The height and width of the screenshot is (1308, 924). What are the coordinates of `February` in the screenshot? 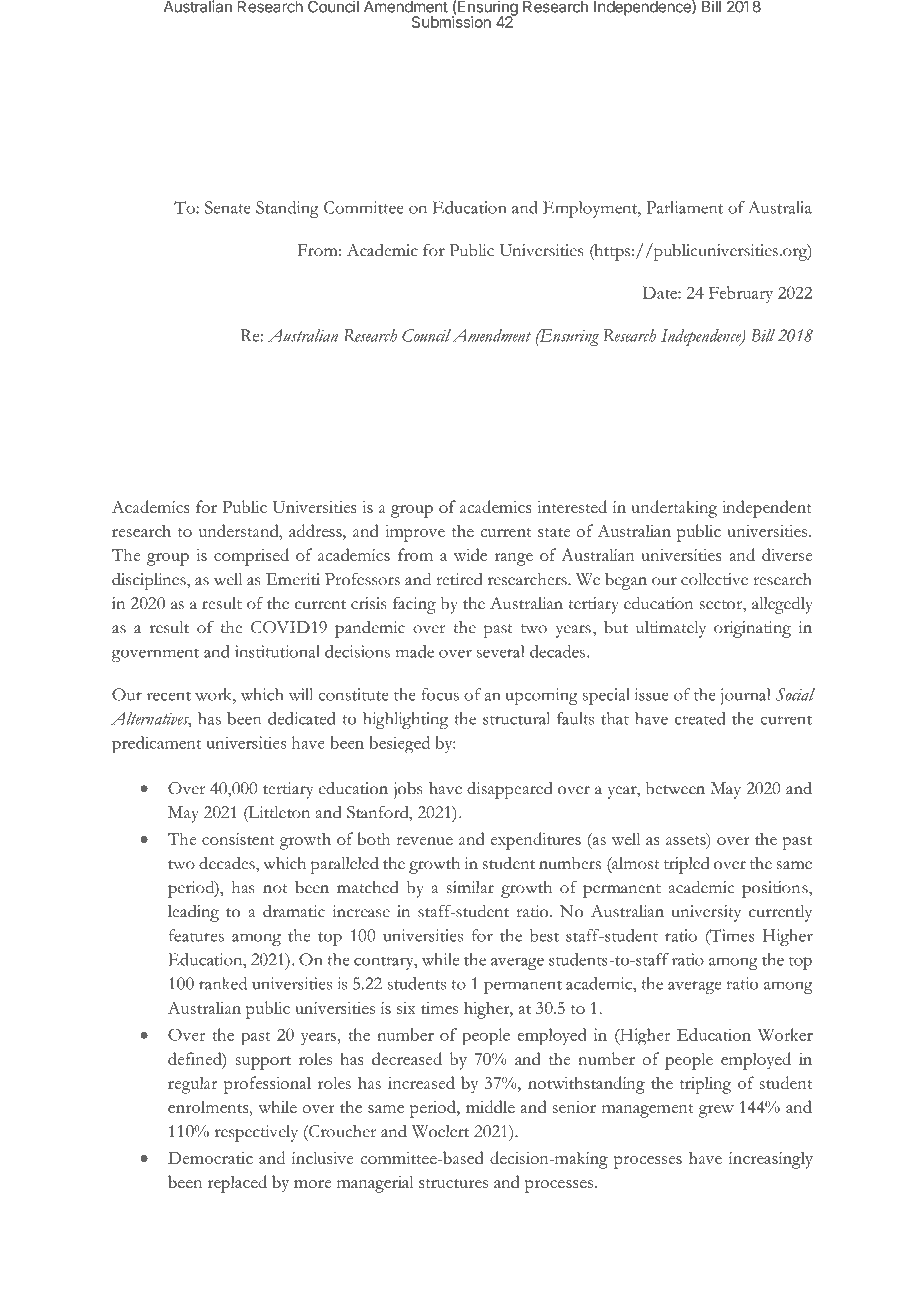 It's located at (741, 294).
